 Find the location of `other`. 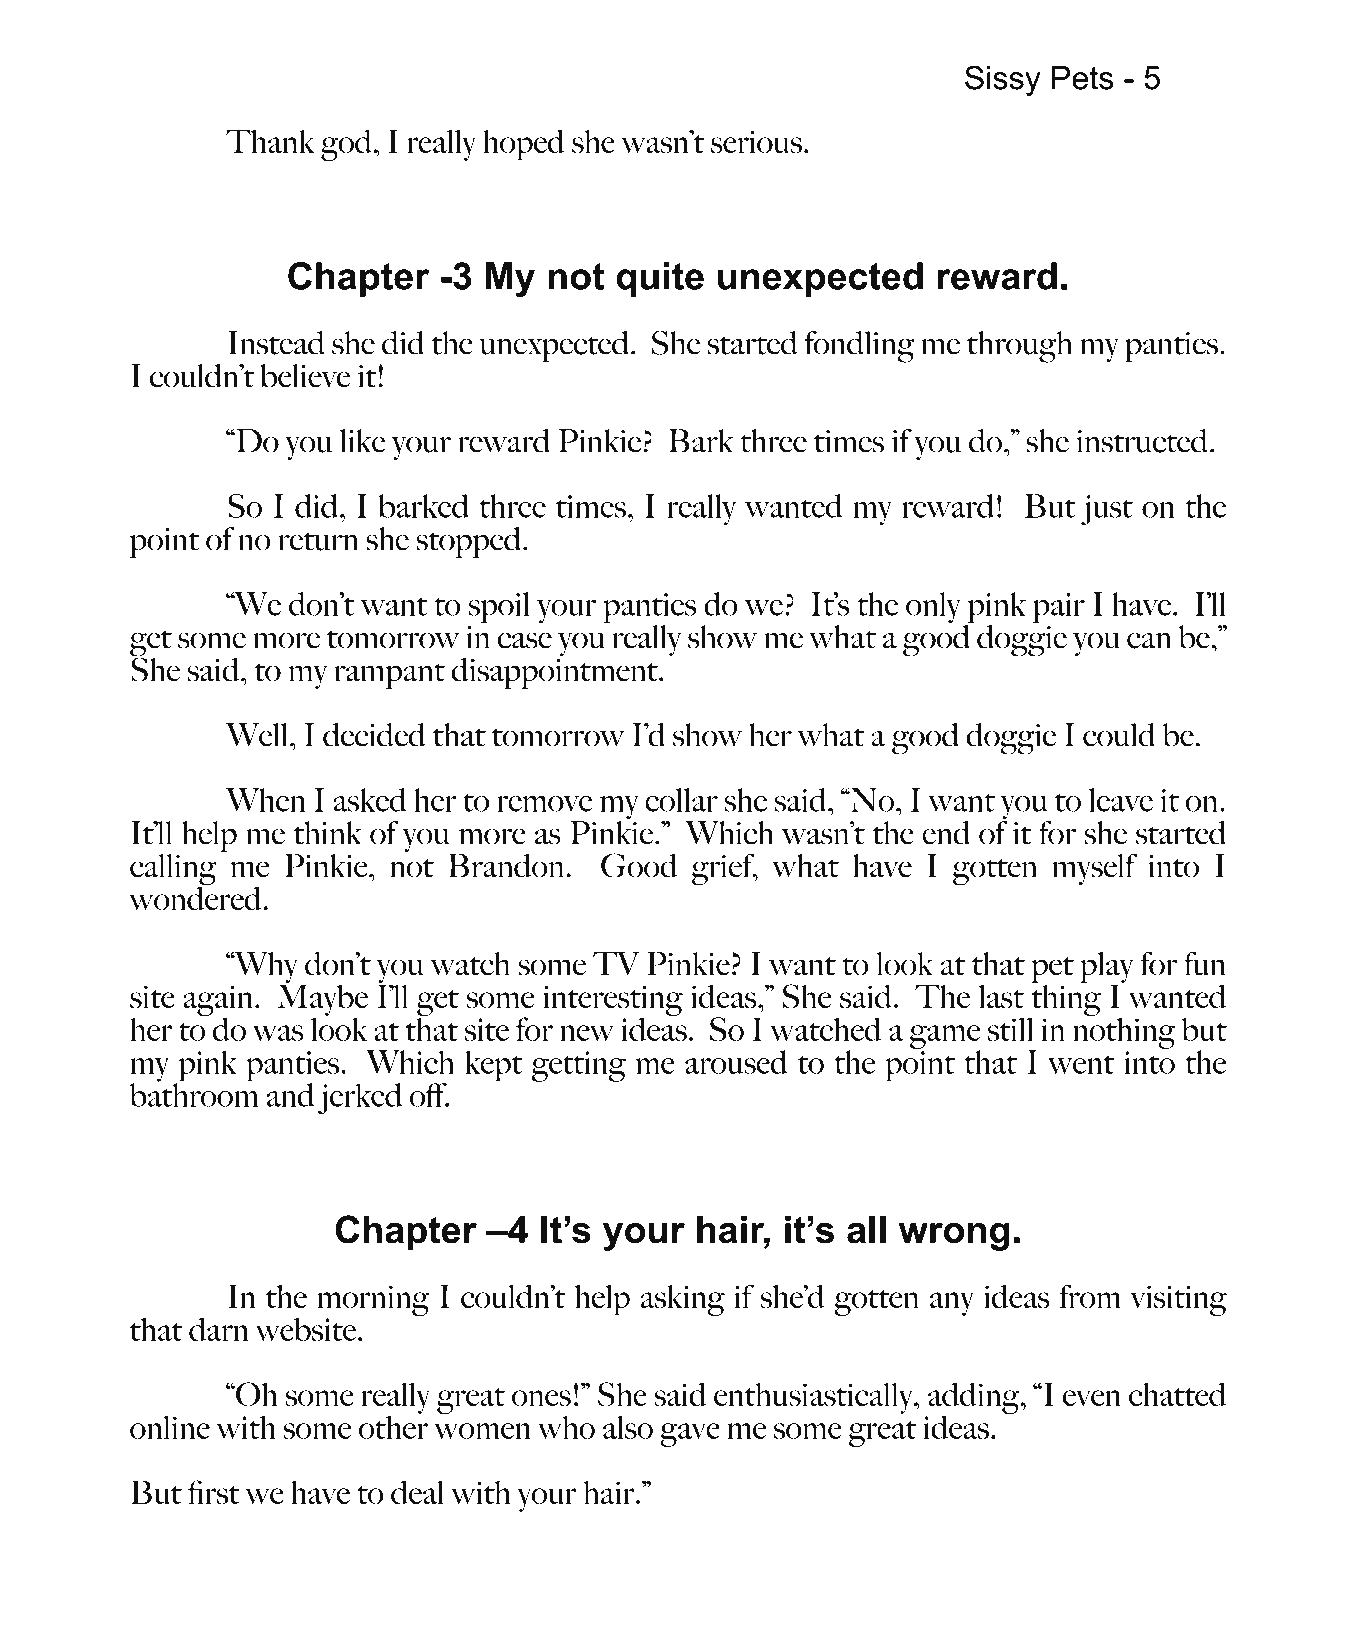

other is located at coordinates (393, 1426).
